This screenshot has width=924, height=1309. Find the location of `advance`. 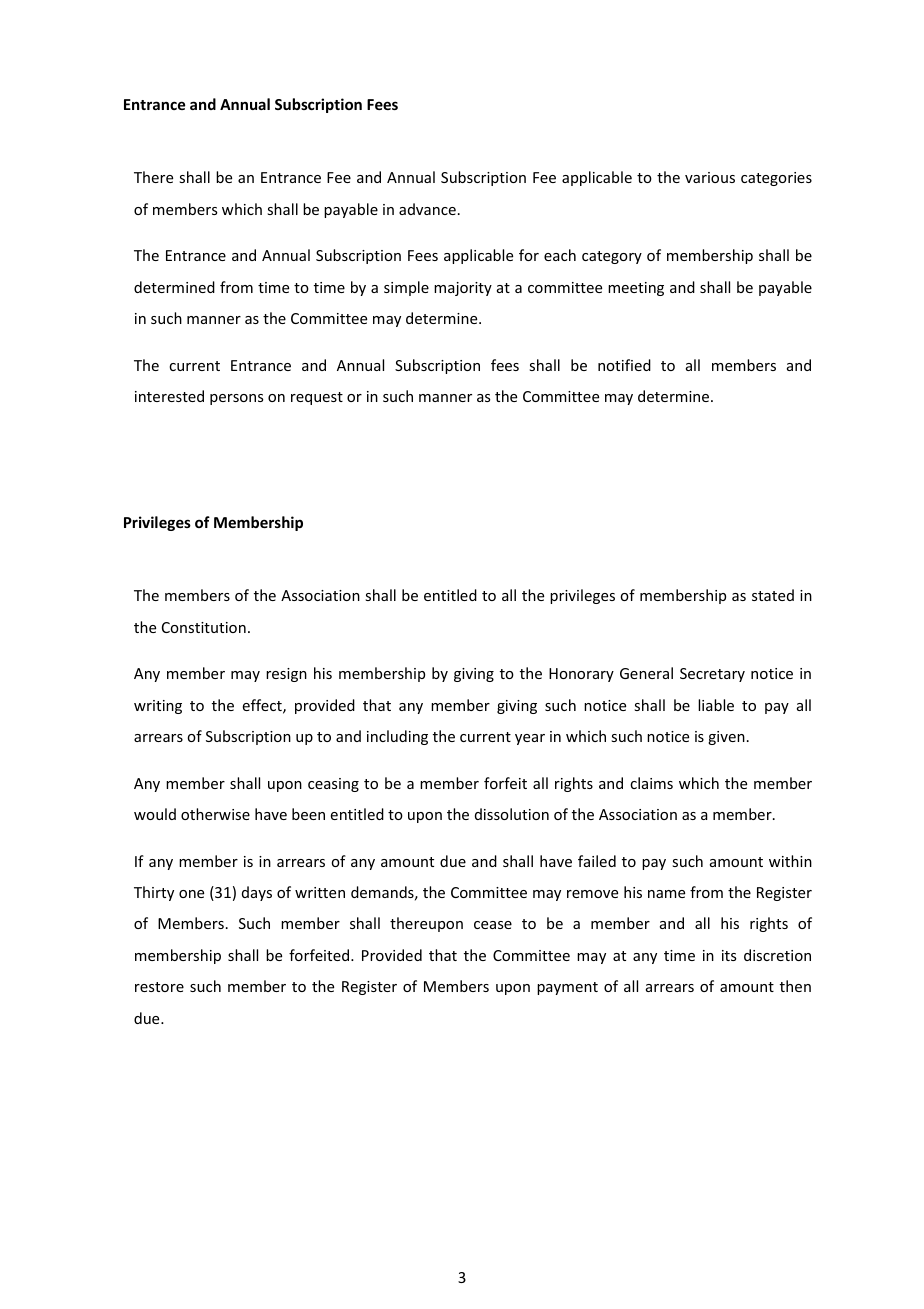

advance is located at coordinates (427, 209).
